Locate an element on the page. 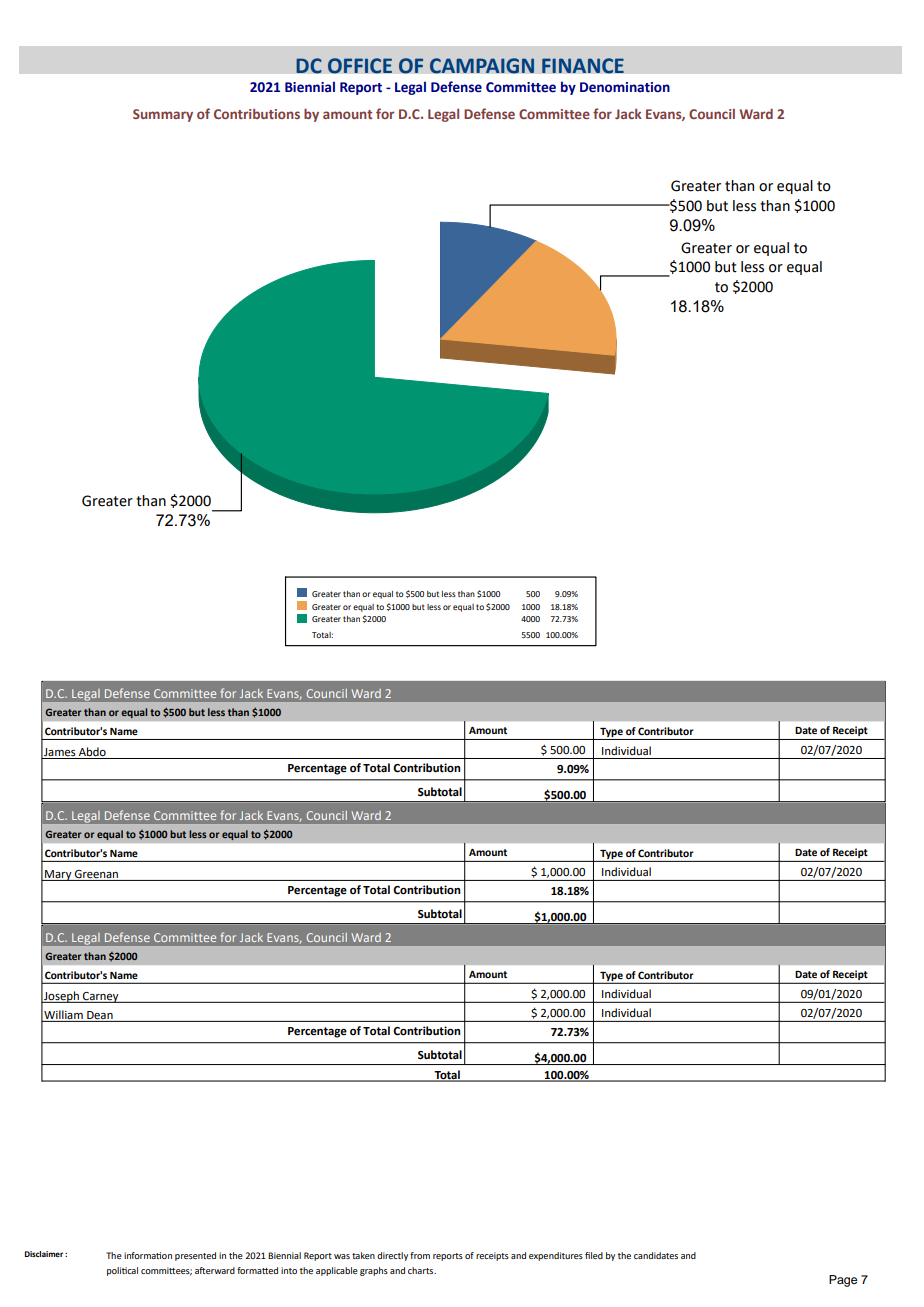 The width and height of the document is (924, 1307). was is located at coordinates (342, 1256).
